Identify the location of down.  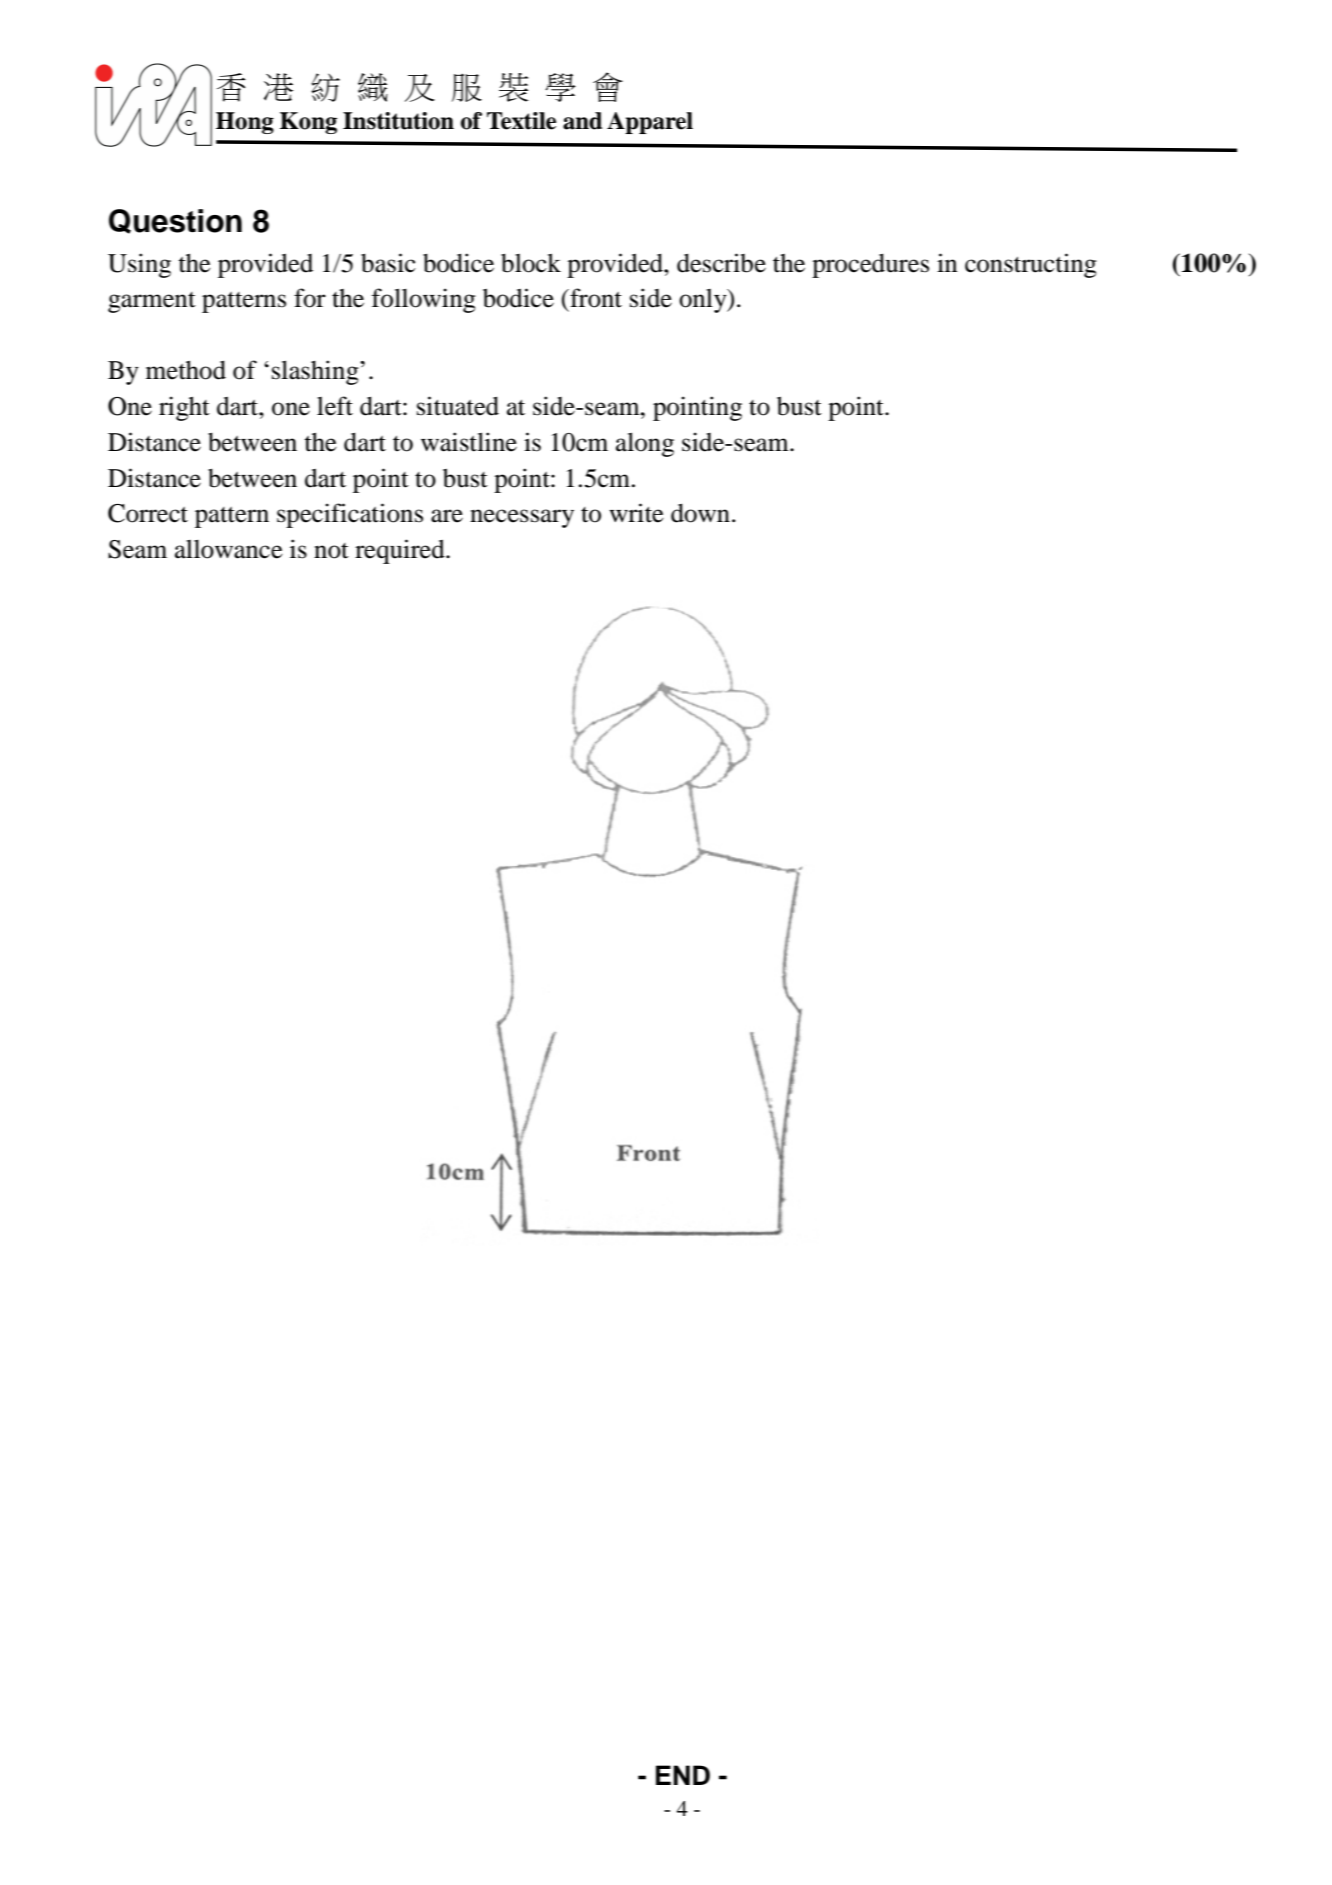
(700, 513).
